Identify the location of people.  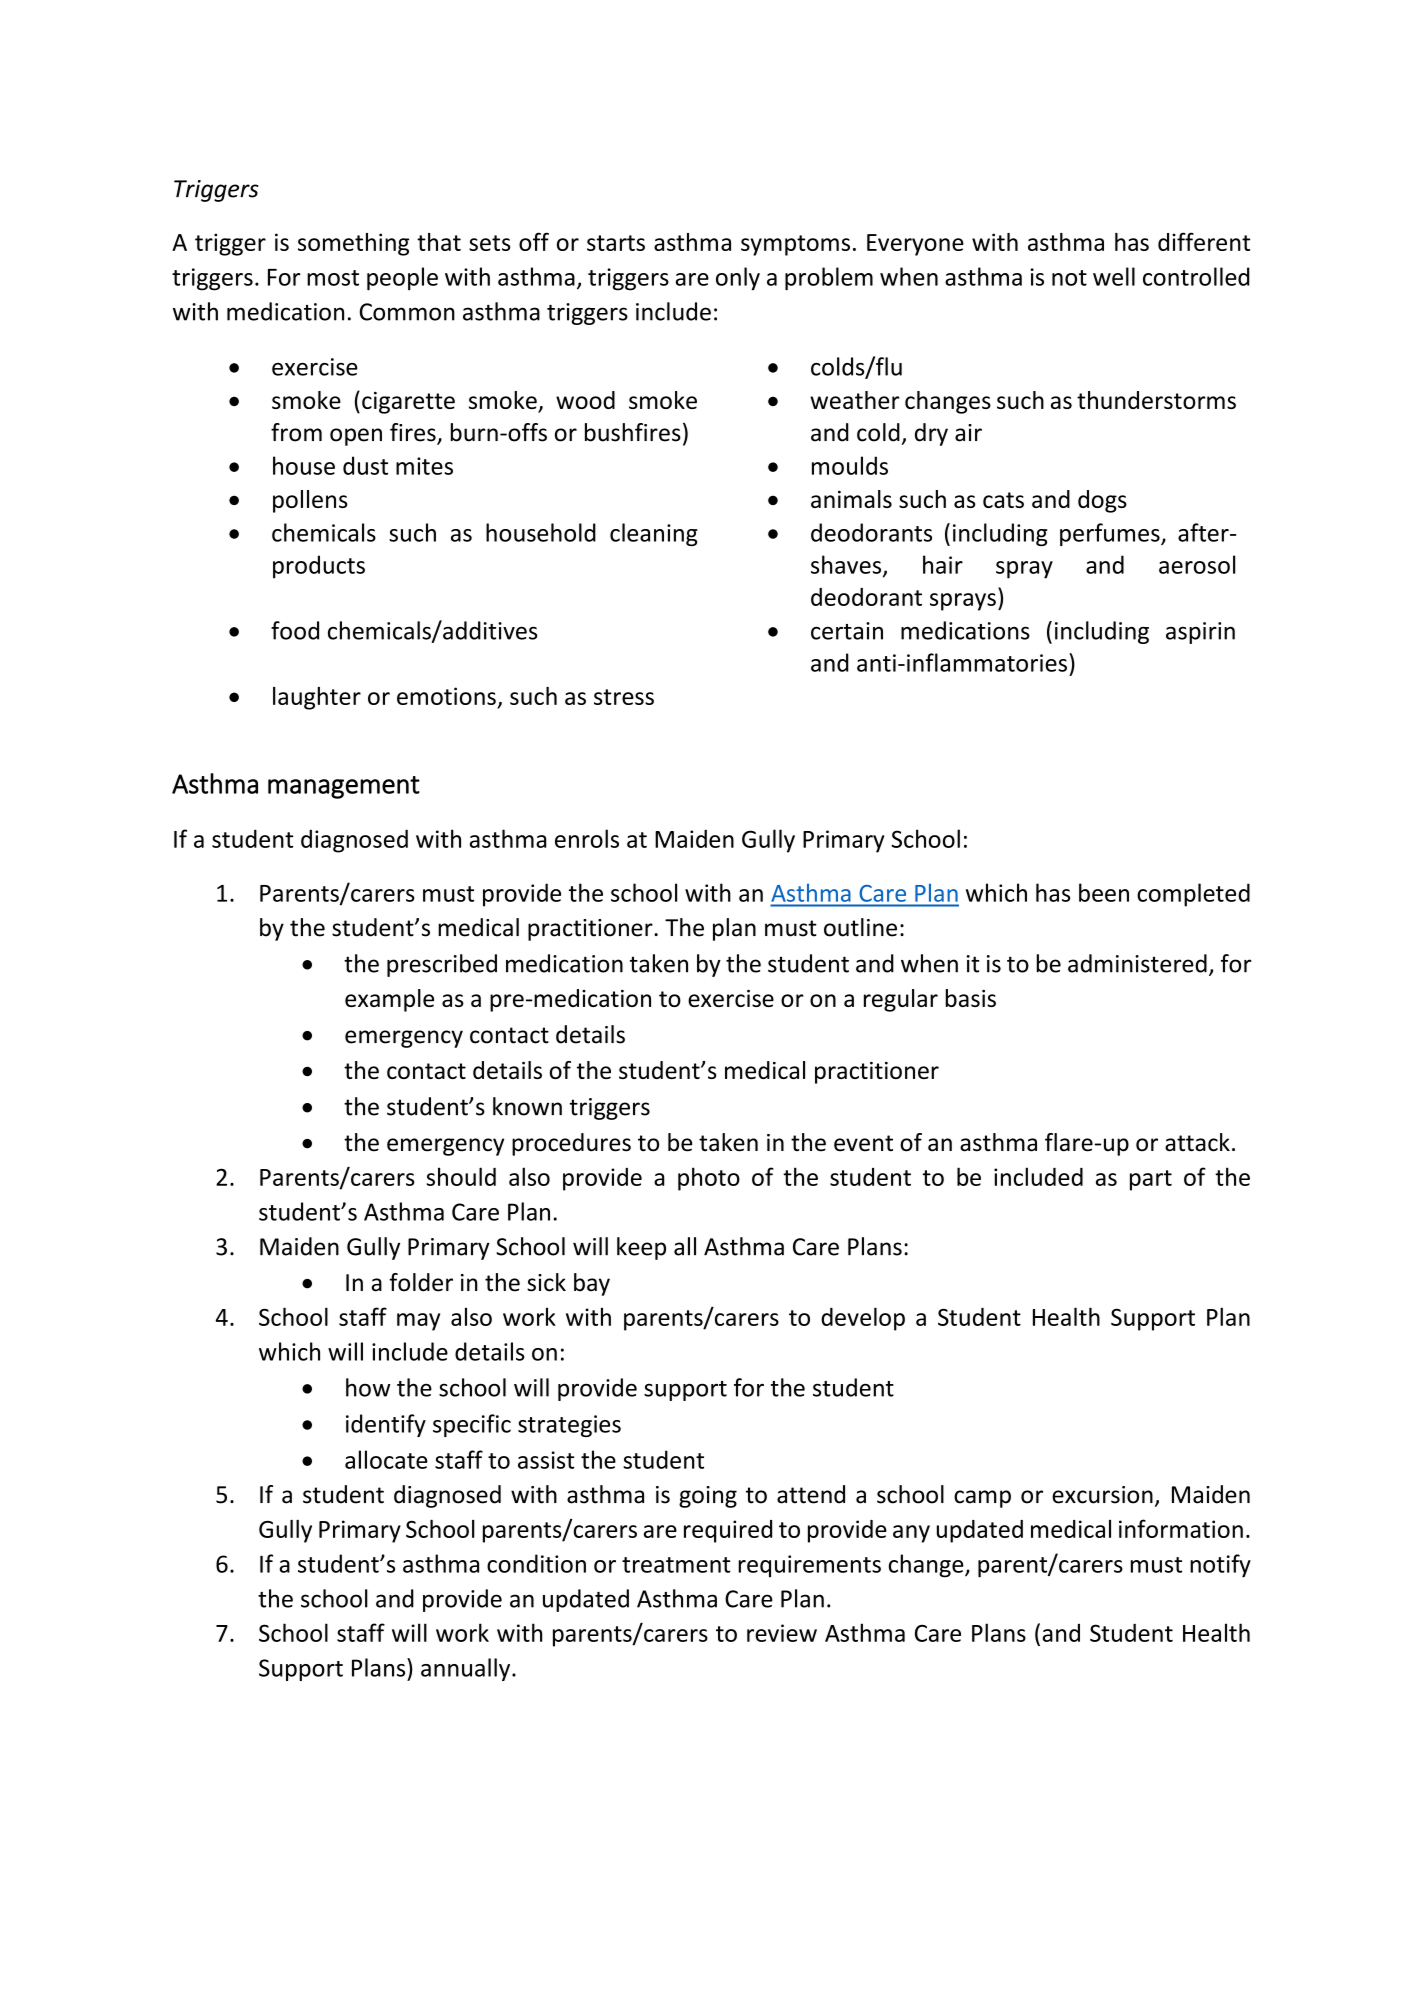
(402, 279).
